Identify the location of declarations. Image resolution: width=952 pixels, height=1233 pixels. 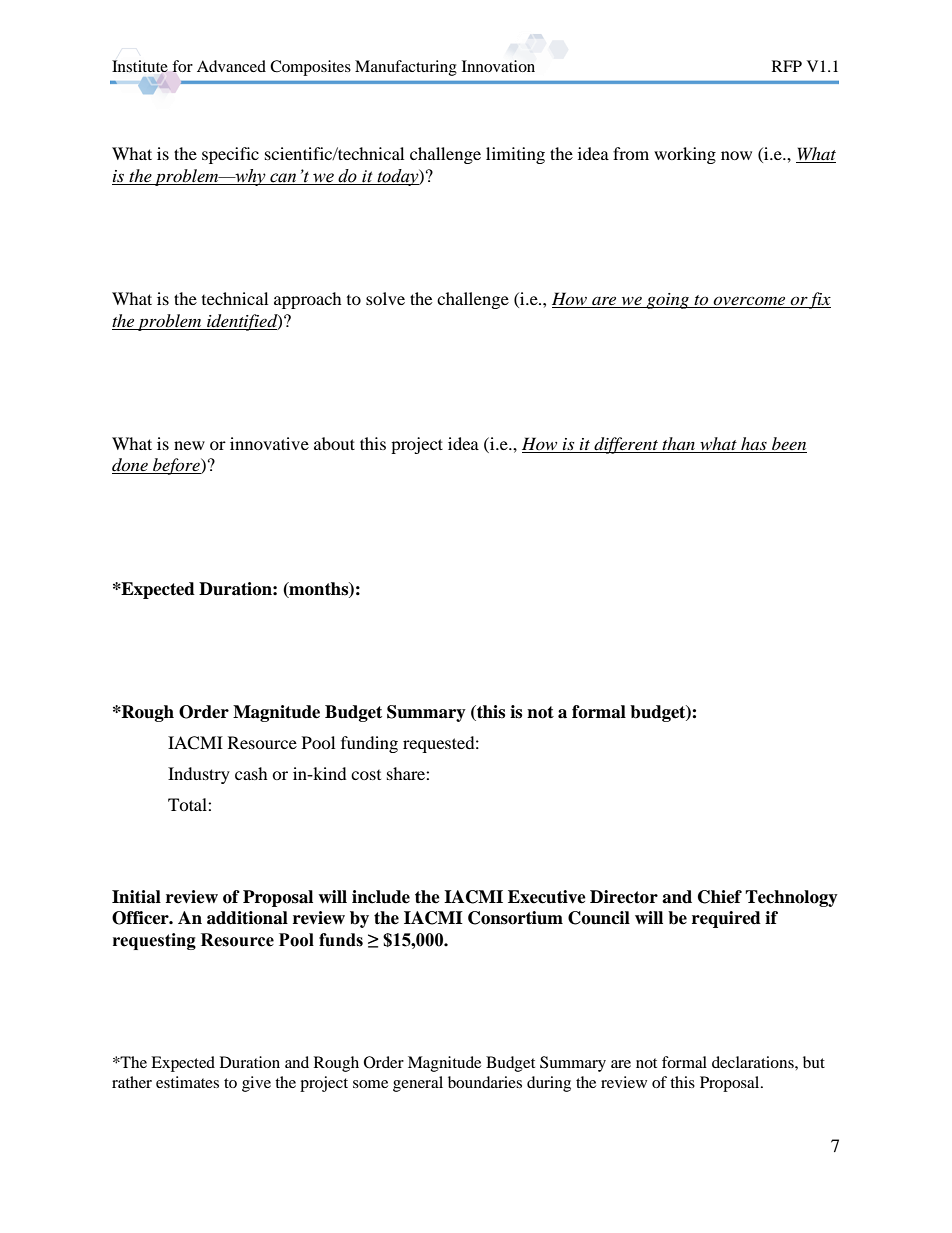
(754, 1062).
